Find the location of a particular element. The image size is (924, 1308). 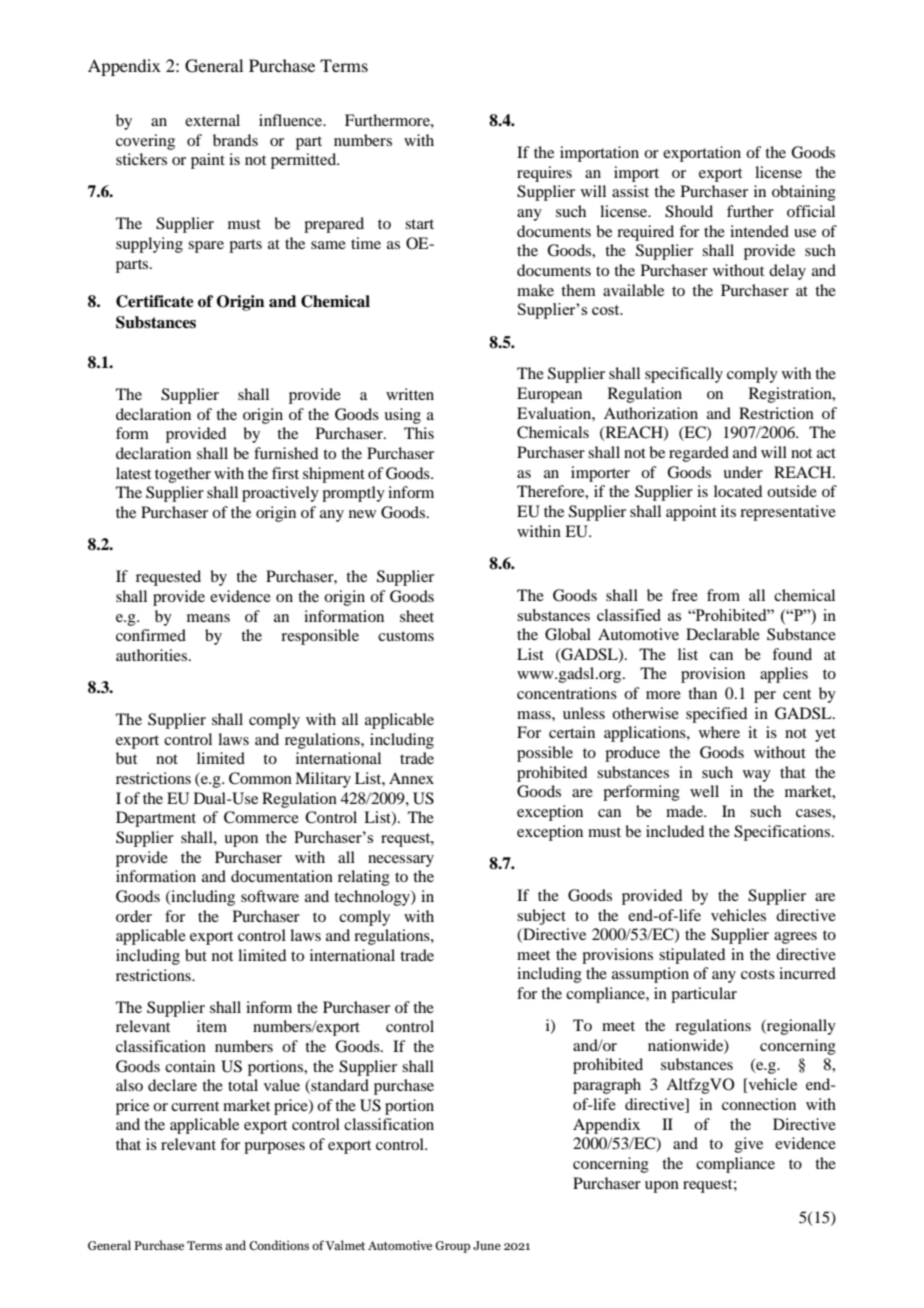

stipulated is located at coordinates (692, 956).
